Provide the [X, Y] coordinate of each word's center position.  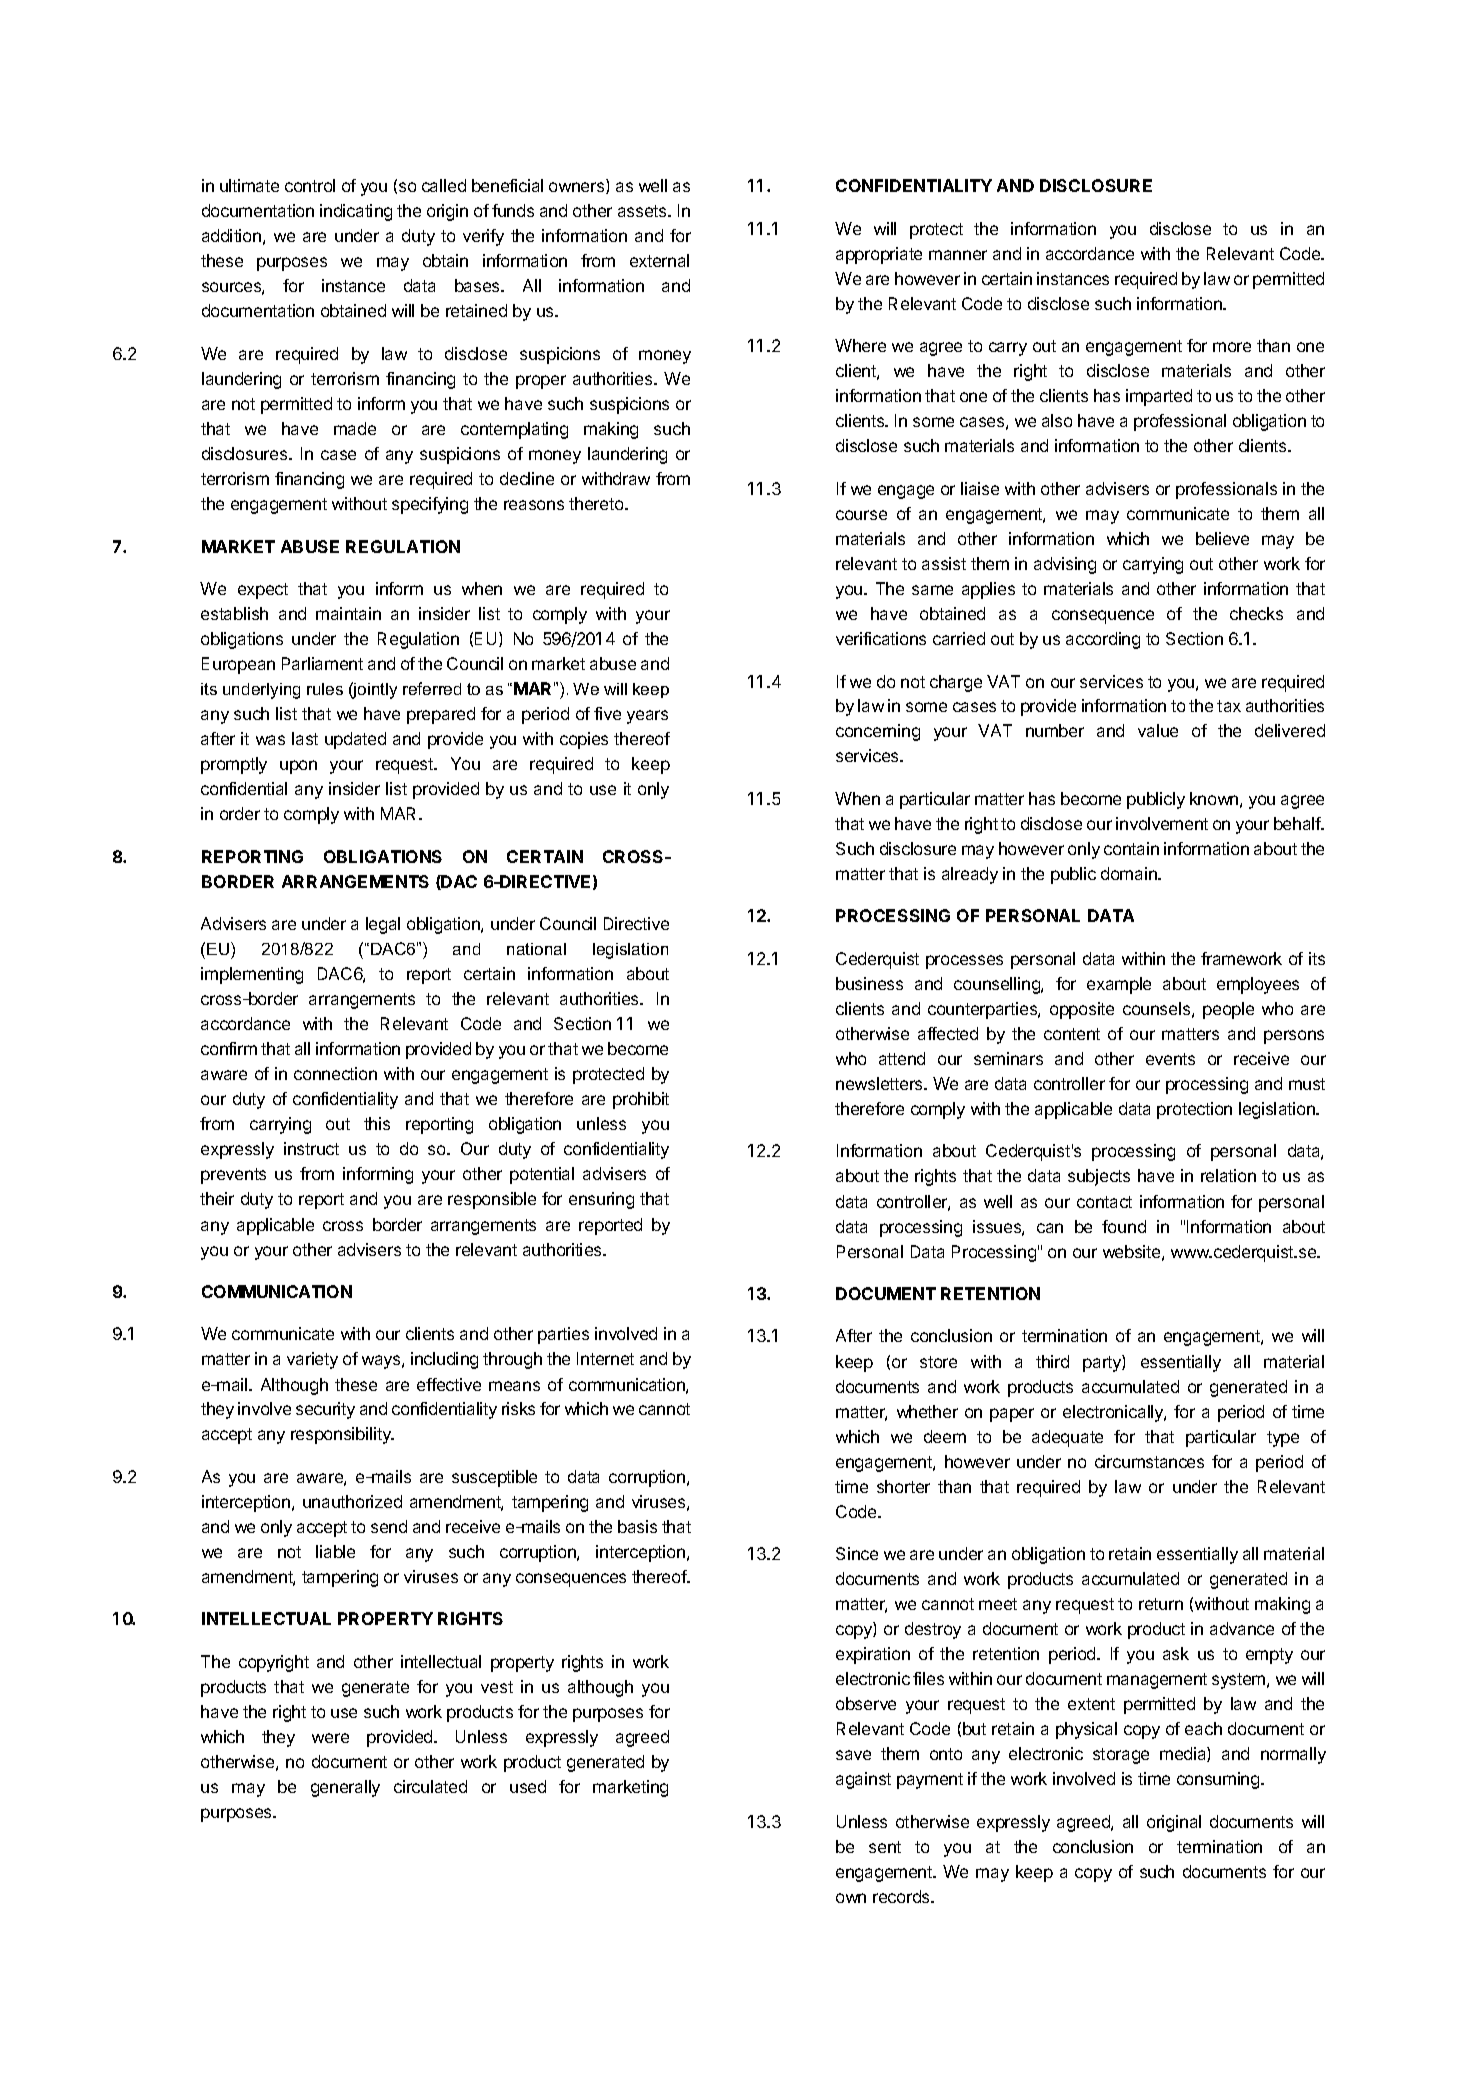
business [869, 983]
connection [335, 1073]
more [1232, 347]
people [1228, 1010]
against [863, 1780]
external [659, 260]
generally [345, 1788]
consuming [1219, 1780]
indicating [356, 212]
